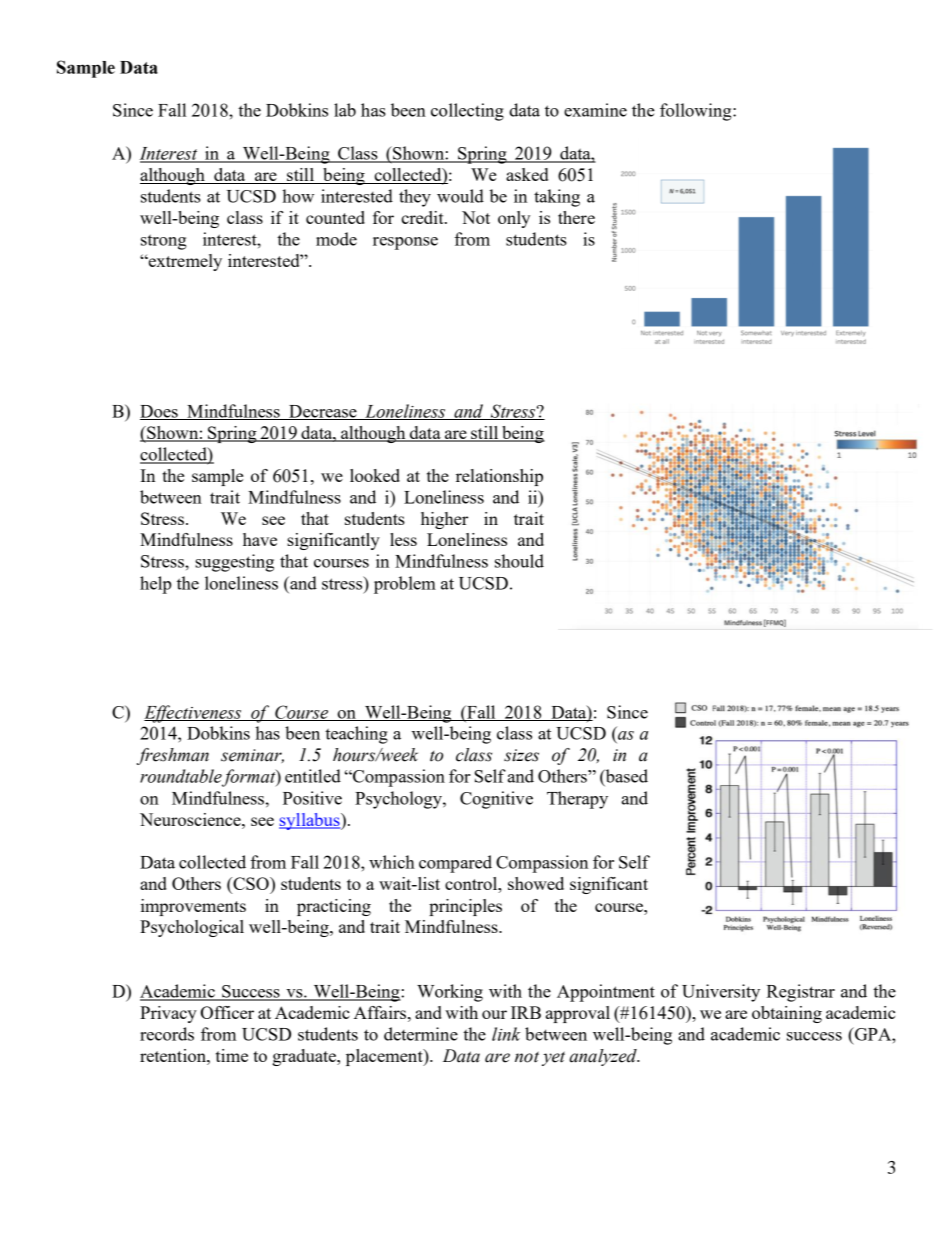 This screenshot has height=1233, width=952. I want to click on Officer, so click(227, 1012).
